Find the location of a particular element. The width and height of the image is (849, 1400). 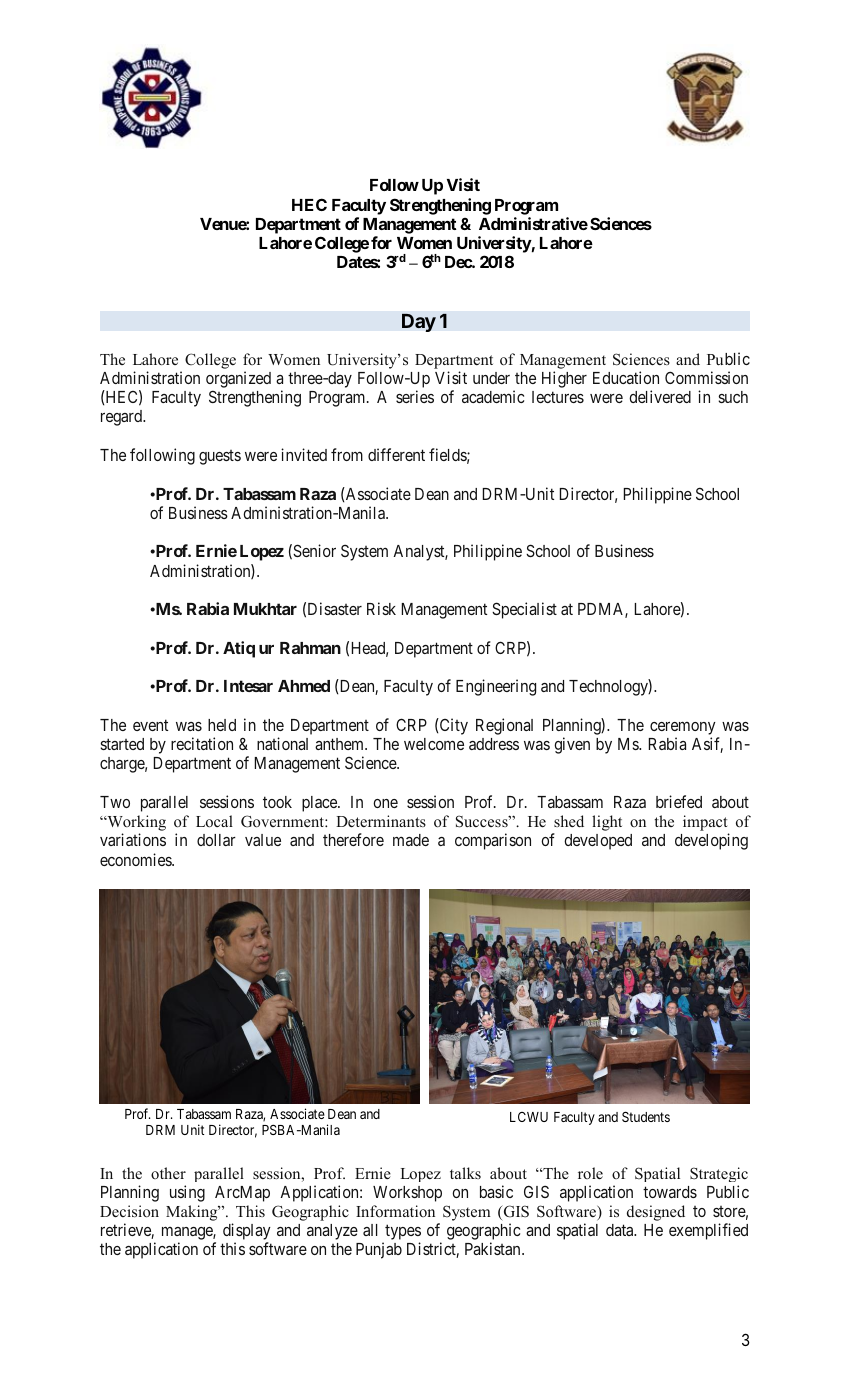

delivered is located at coordinates (660, 396).
